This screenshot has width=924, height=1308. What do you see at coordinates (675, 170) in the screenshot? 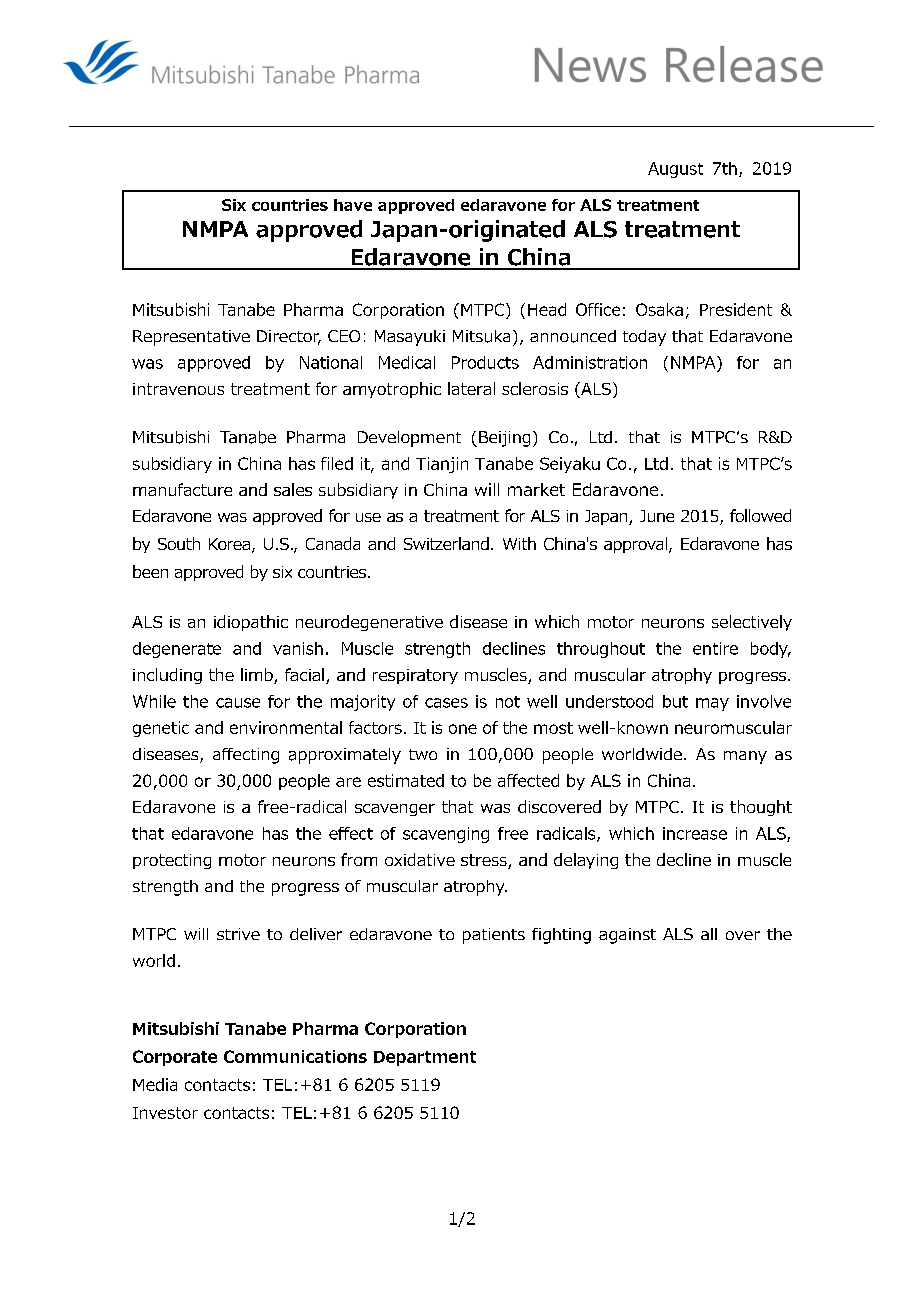
I see `August` at bounding box center [675, 170].
